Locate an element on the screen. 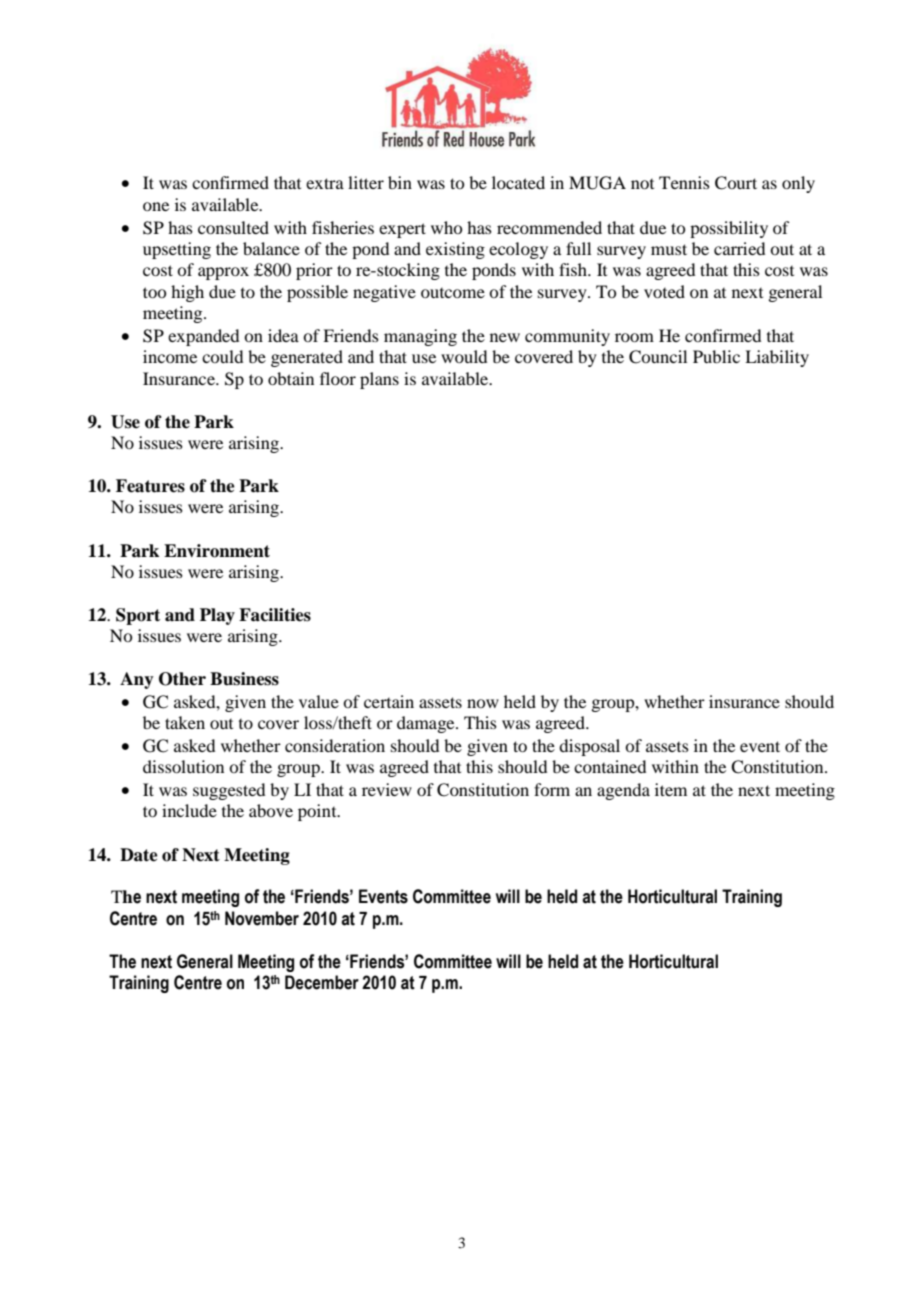  item is located at coordinates (671, 789).
